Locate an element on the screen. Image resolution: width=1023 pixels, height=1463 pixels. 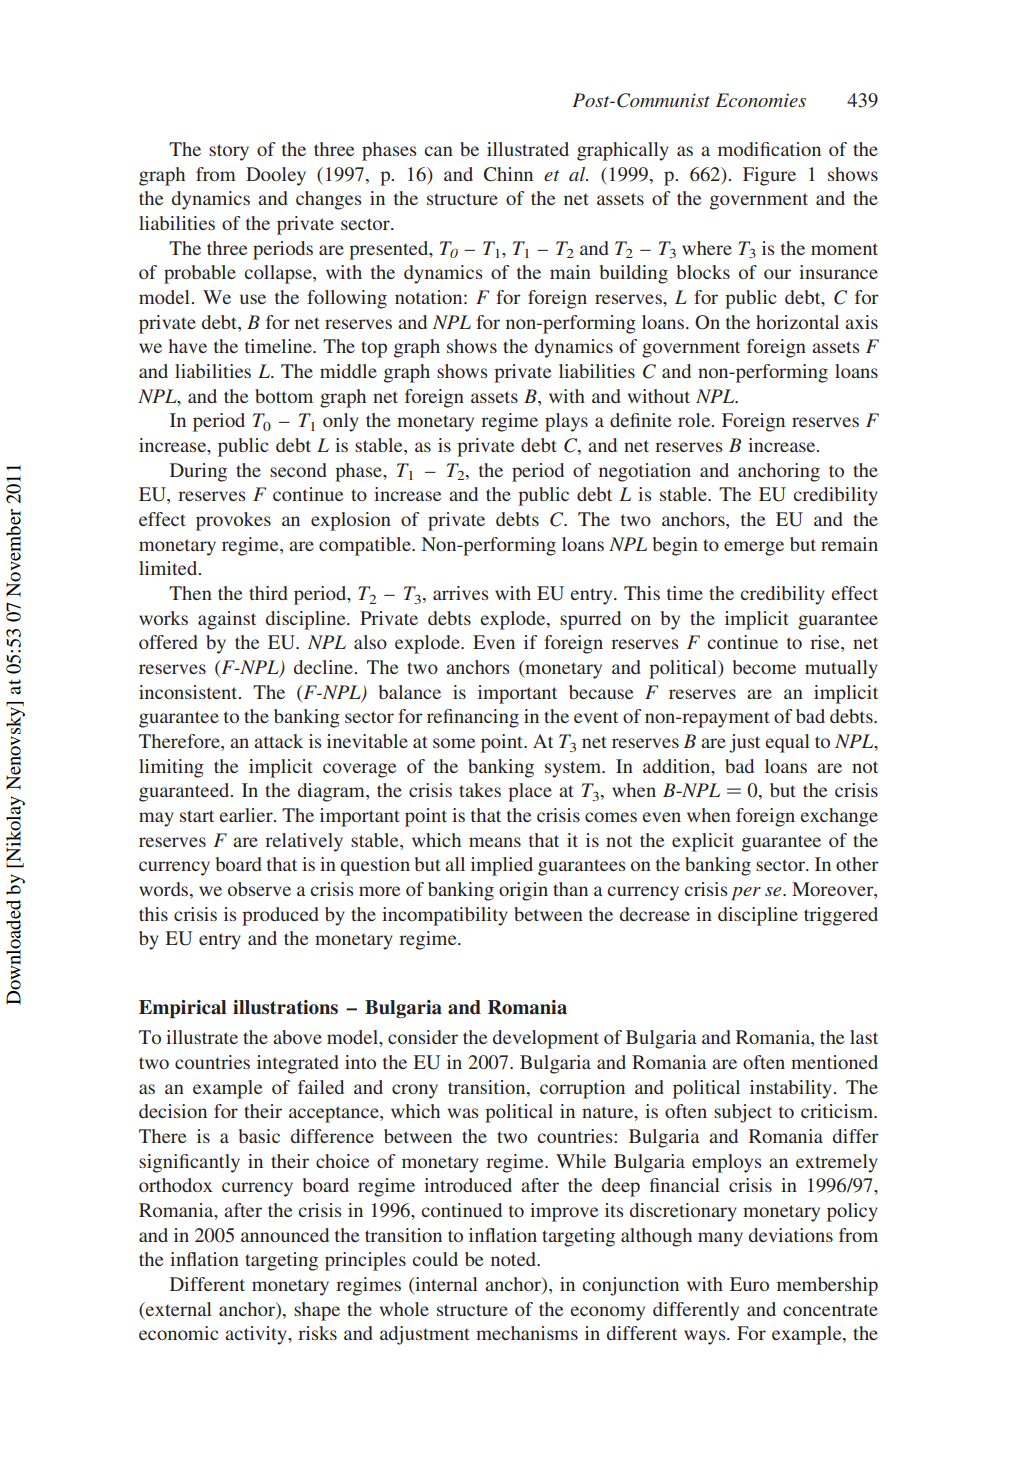
attack is located at coordinates (278, 741).
